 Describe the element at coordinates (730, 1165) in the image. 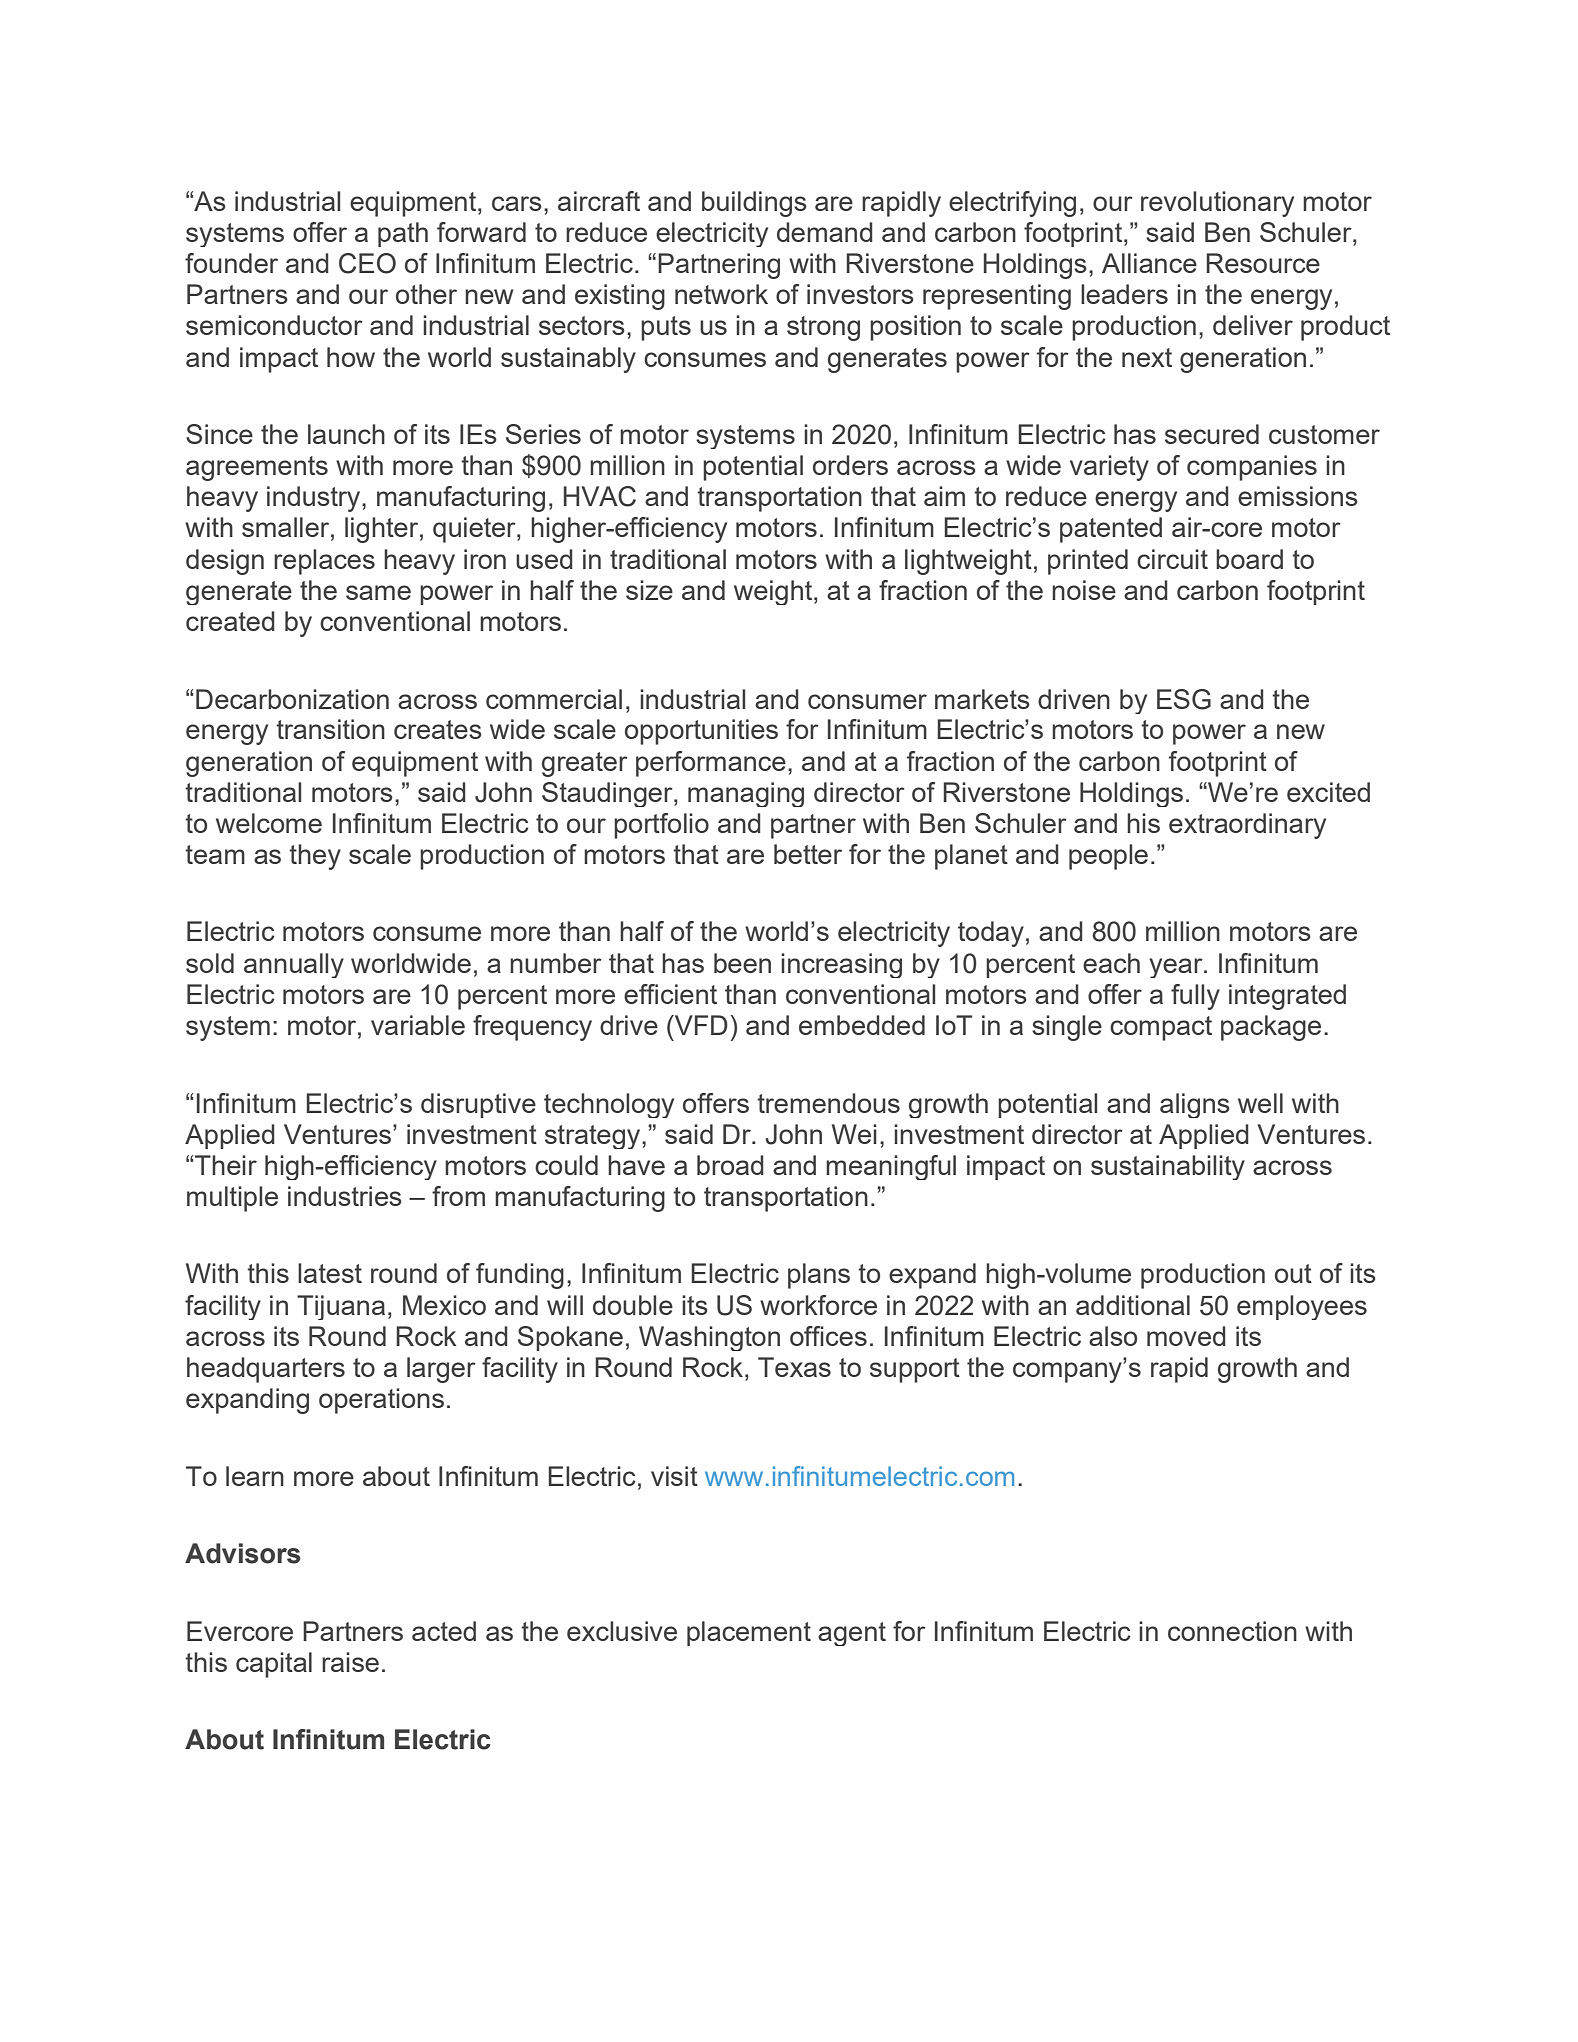

I see `broad` at that location.
